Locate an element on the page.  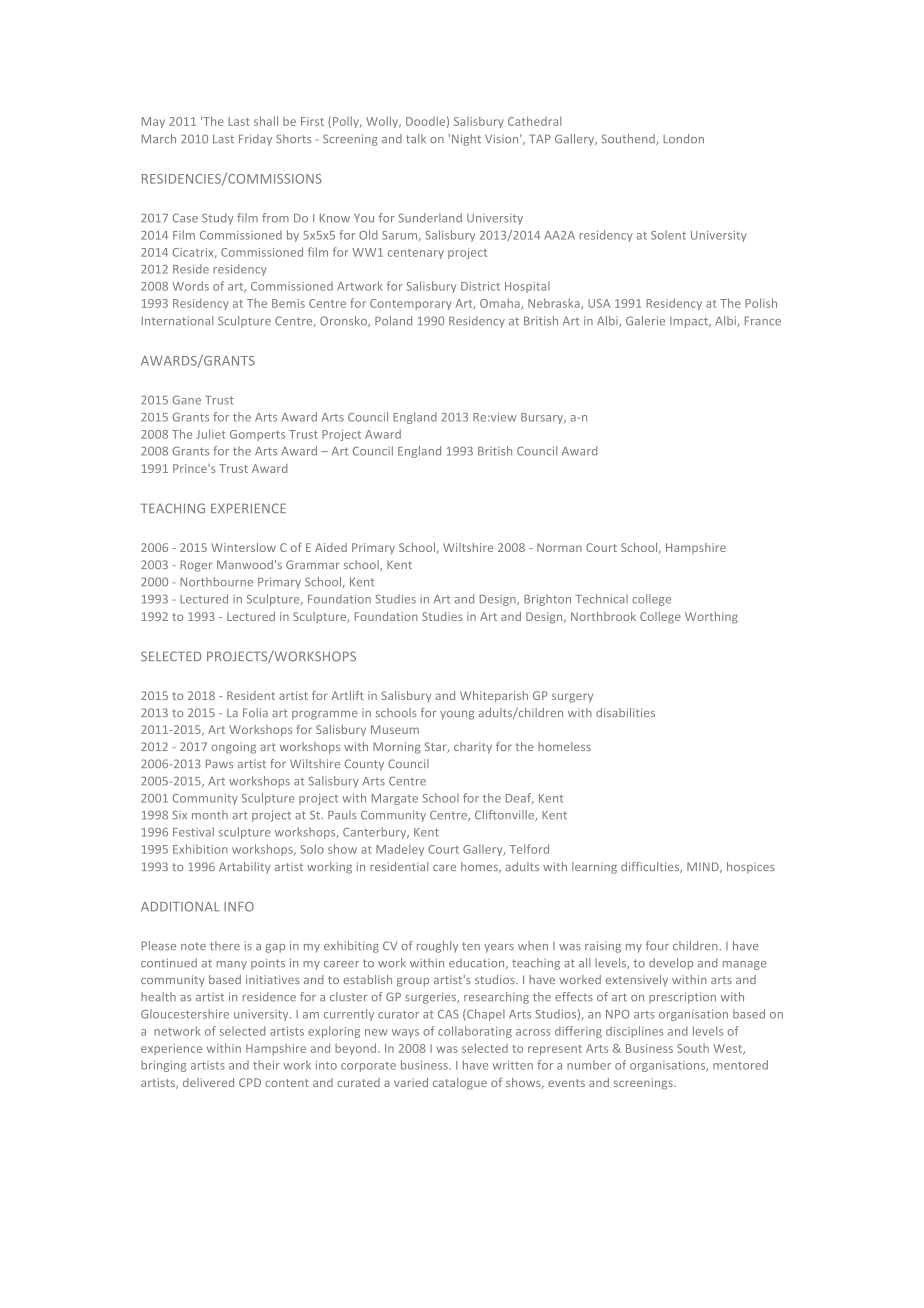
London is located at coordinates (683, 139).
